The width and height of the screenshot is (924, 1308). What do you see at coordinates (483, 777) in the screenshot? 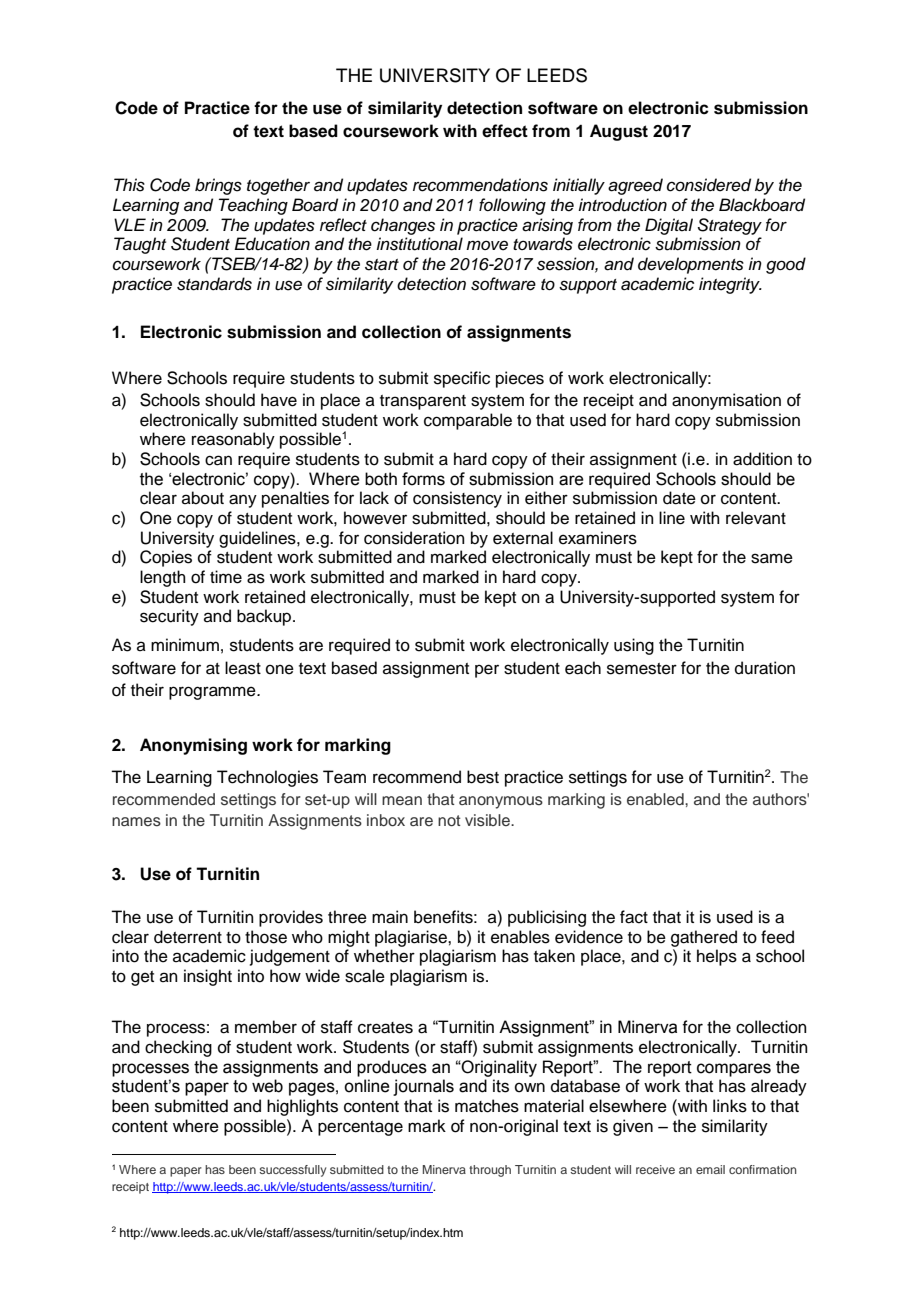
I see `best` at bounding box center [483, 777].
